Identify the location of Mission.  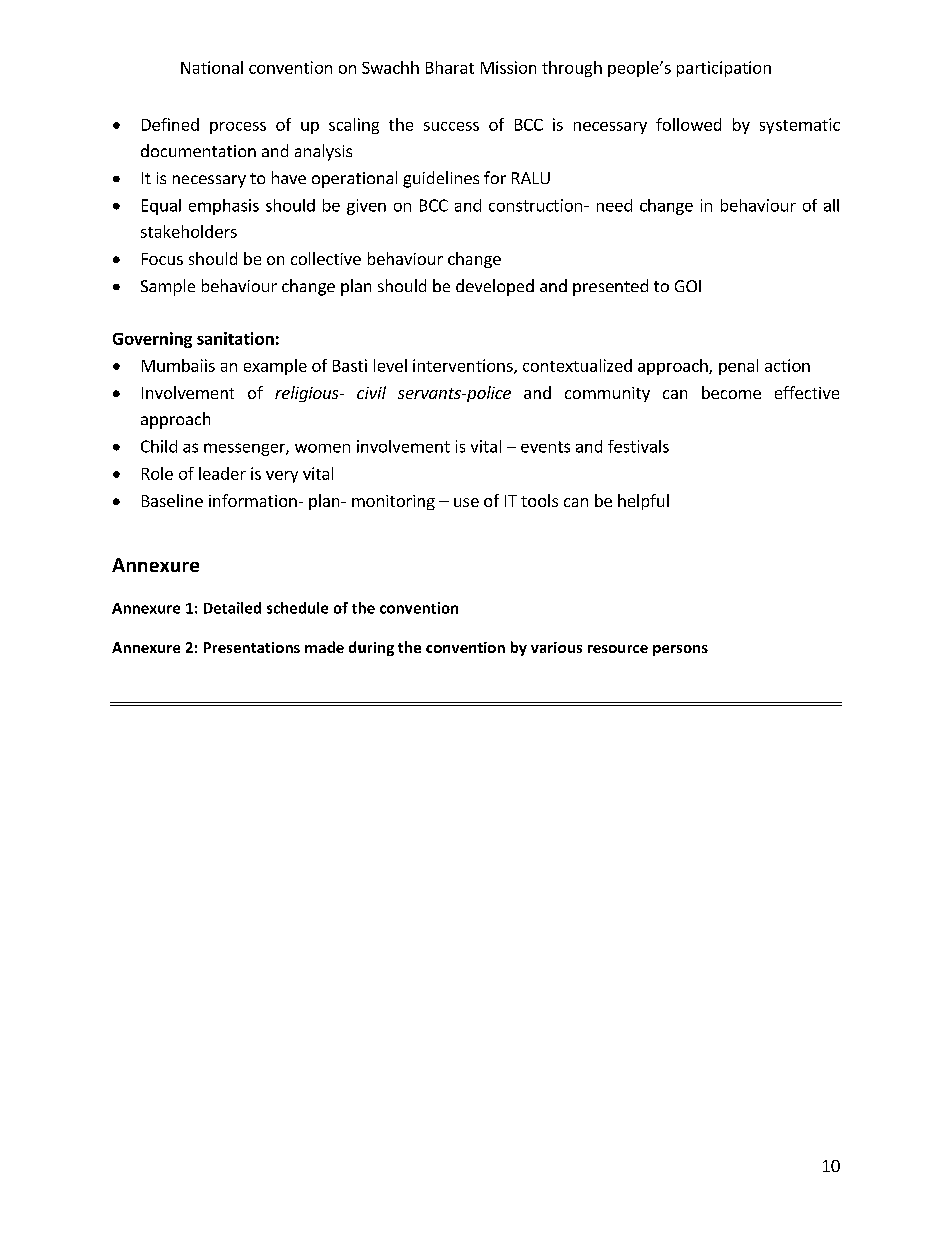
(508, 67).
